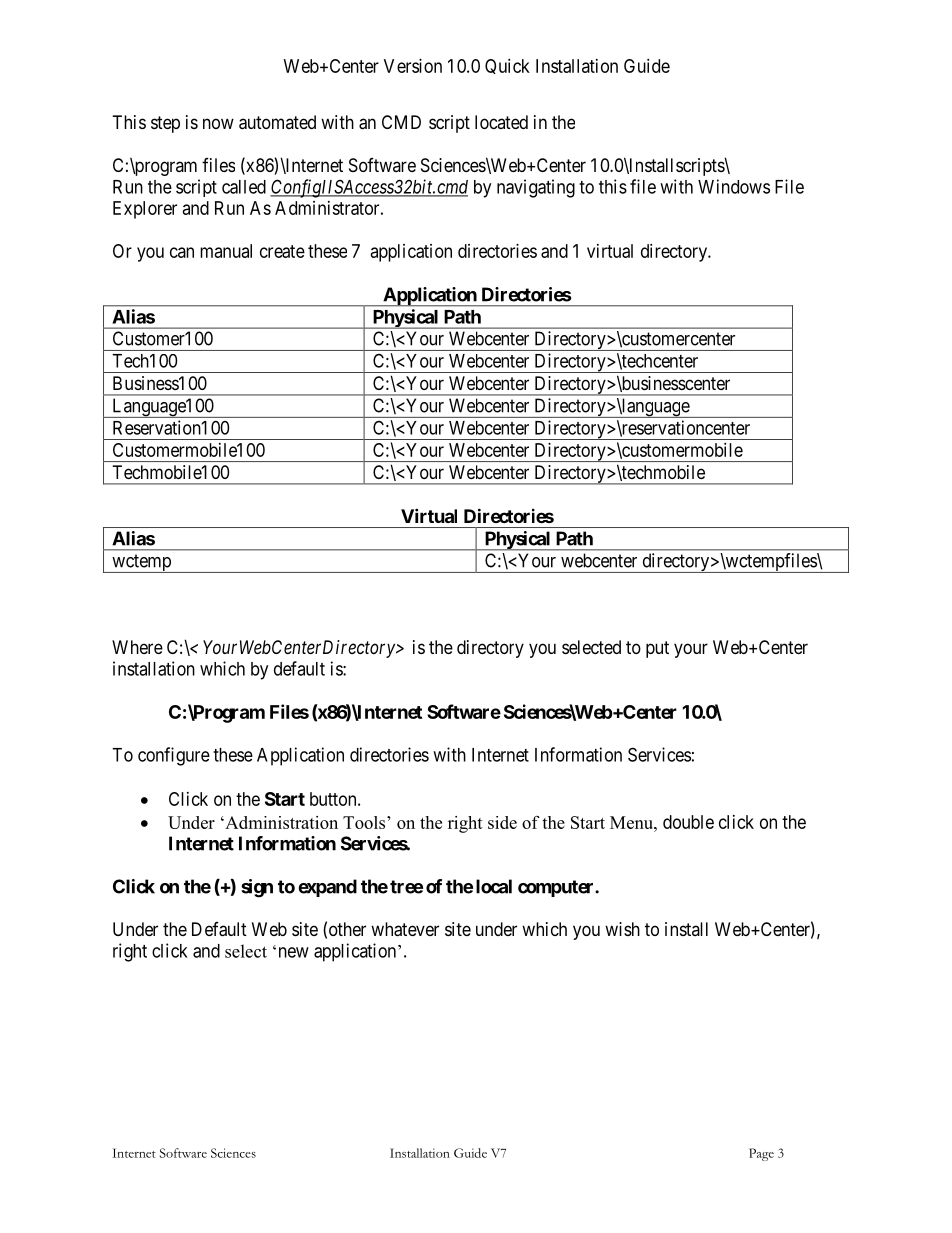 This screenshot has width=952, height=1233. Describe the element at coordinates (405, 929) in the screenshot. I see `whatever` at that location.
